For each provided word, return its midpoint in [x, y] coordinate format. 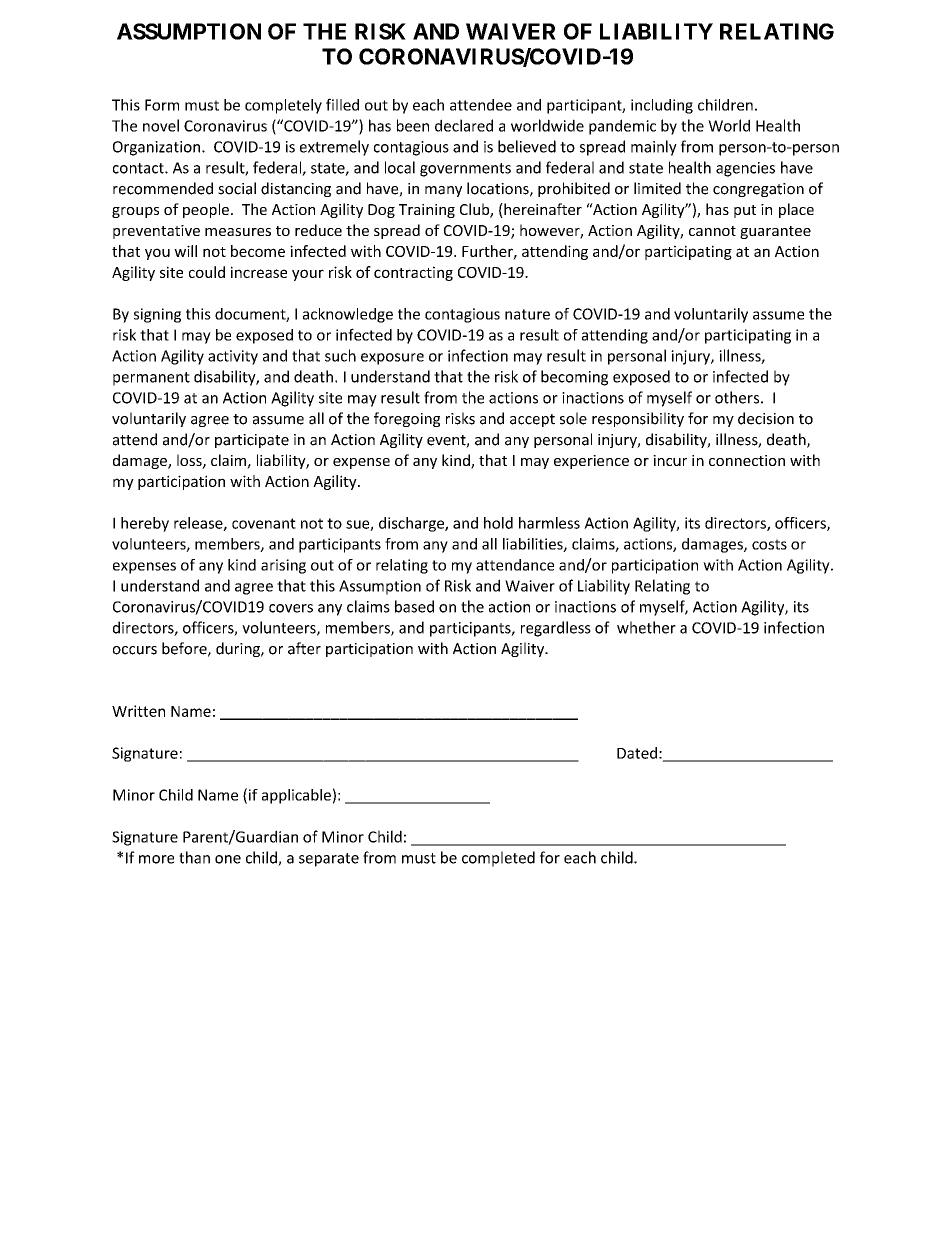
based [414, 606]
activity [233, 357]
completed [498, 859]
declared [464, 125]
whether [646, 627]
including [662, 106]
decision [766, 418]
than [194, 857]
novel [161, 125]
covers [291, 608]
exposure [392, 359]
